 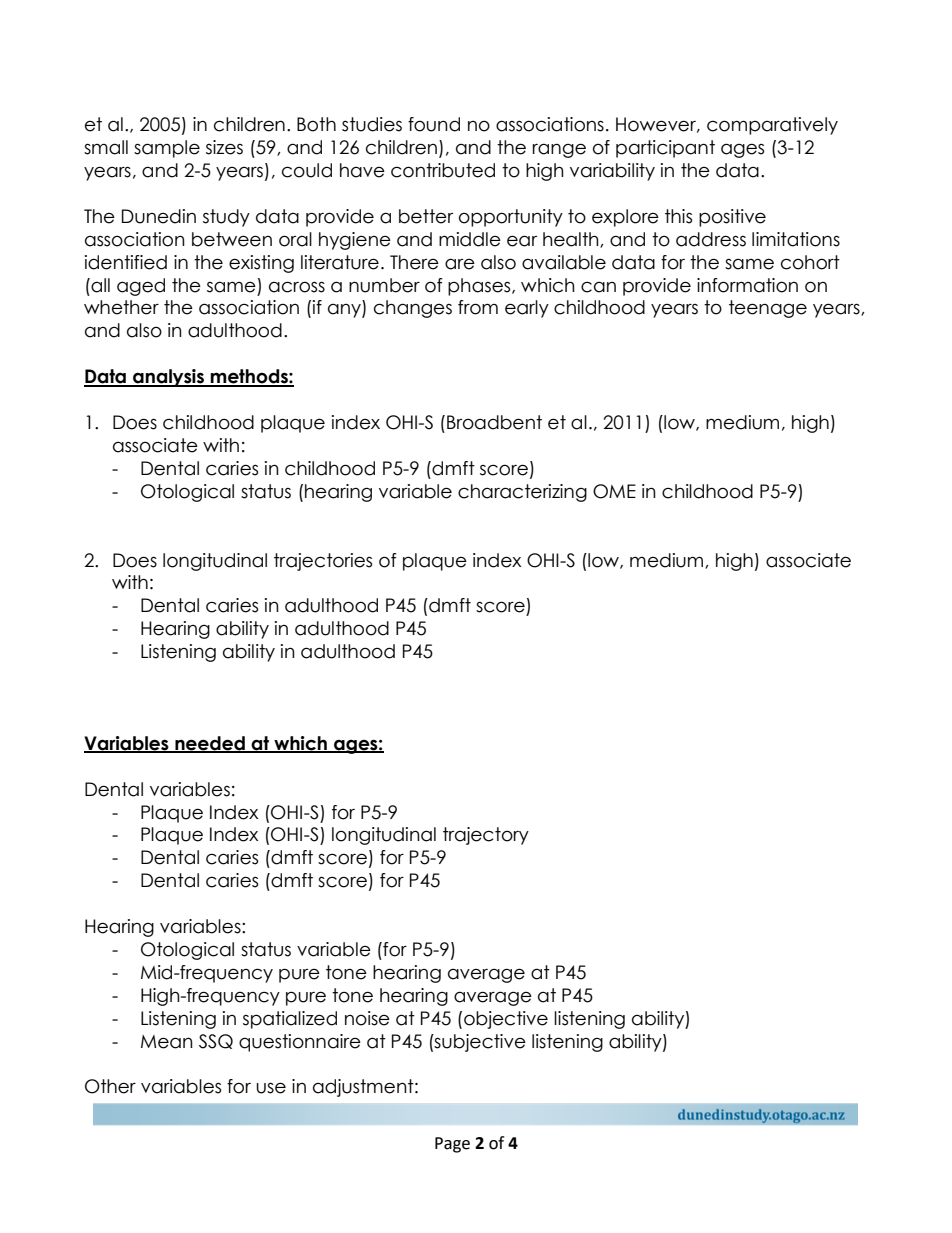 I want to click on trajectories, so click(x=323, y=562).
